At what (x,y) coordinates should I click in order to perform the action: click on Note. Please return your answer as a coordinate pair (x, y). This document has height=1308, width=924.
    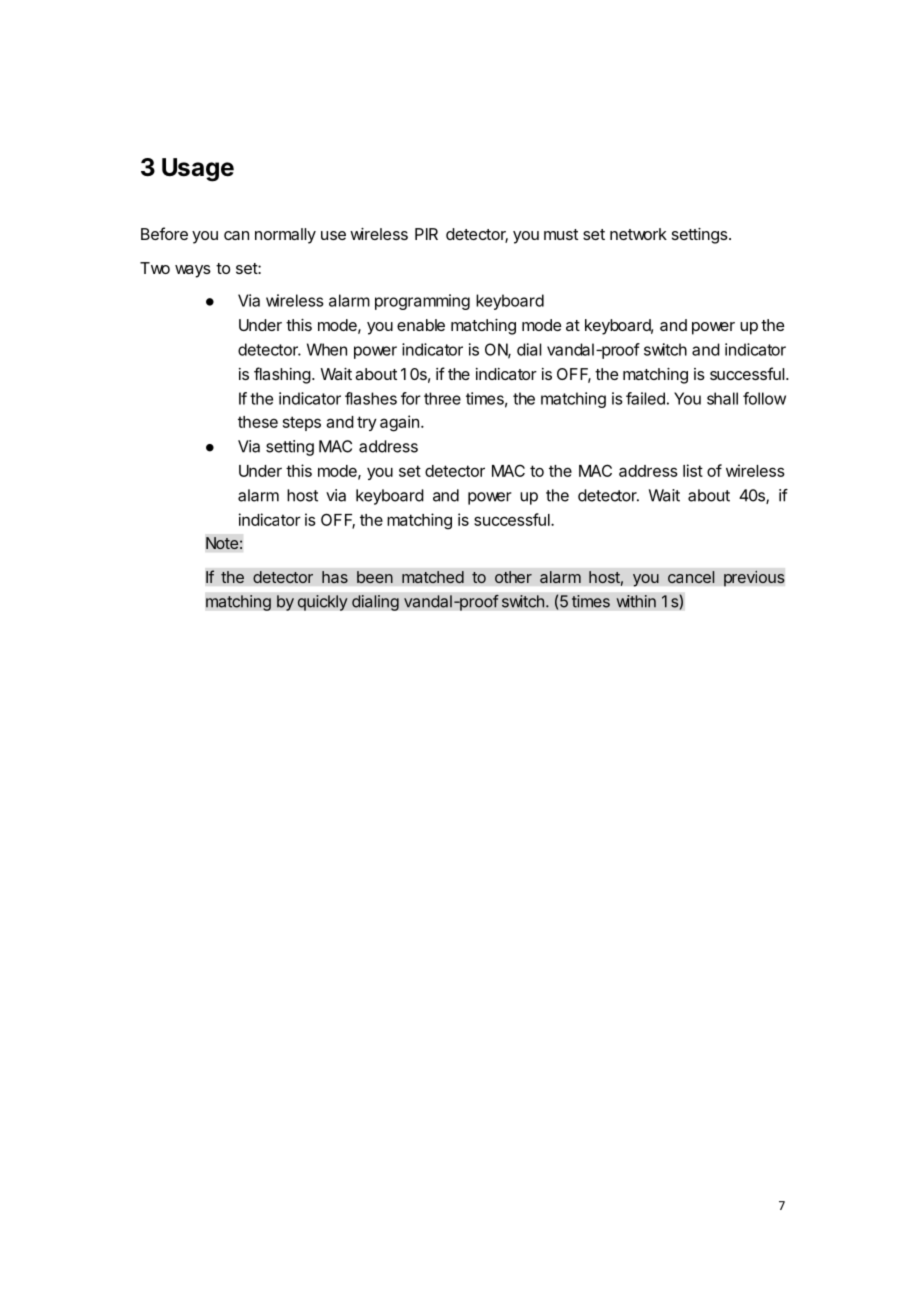
    Looking at the image, I should click on (222, 543).
